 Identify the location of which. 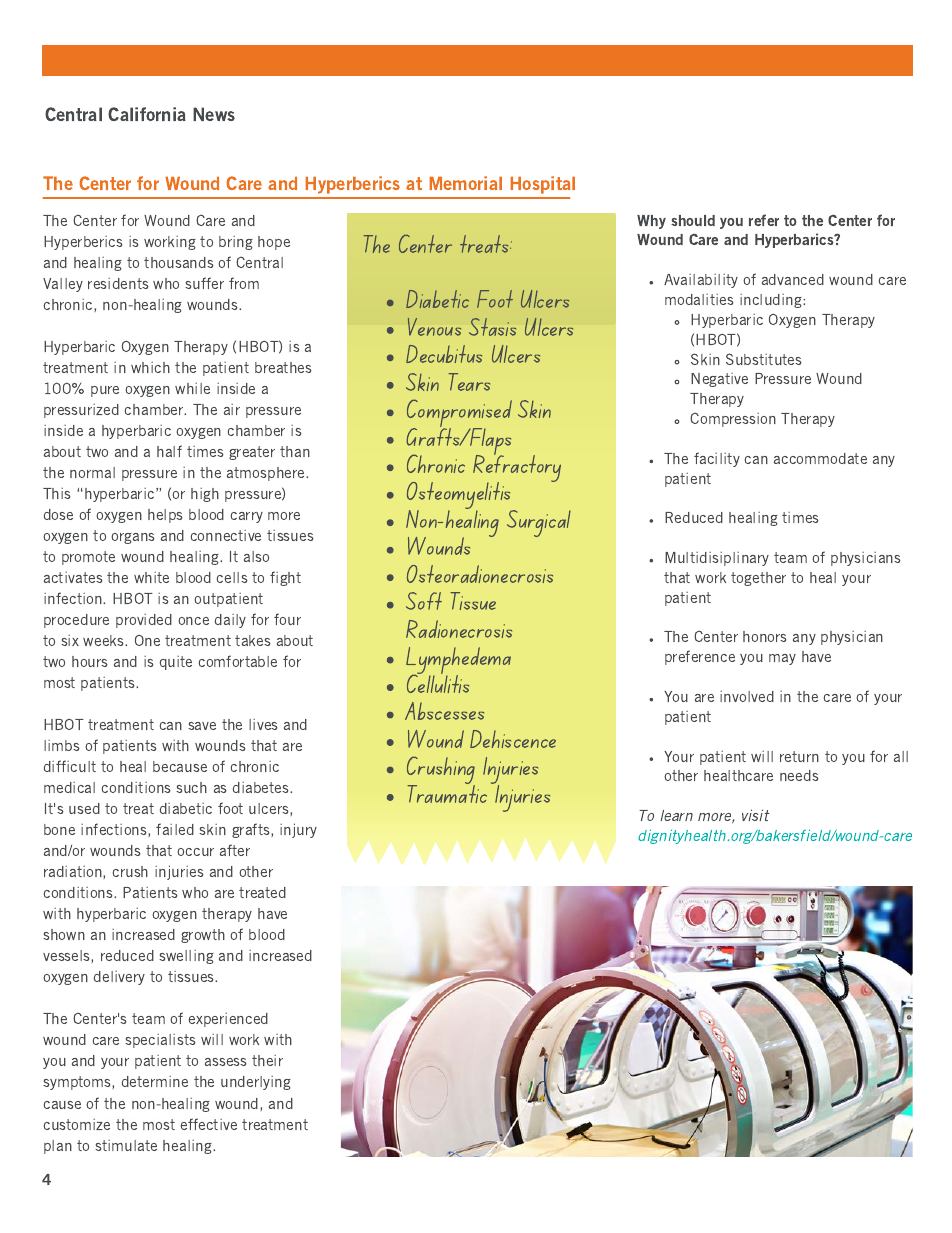
(150, 367).
